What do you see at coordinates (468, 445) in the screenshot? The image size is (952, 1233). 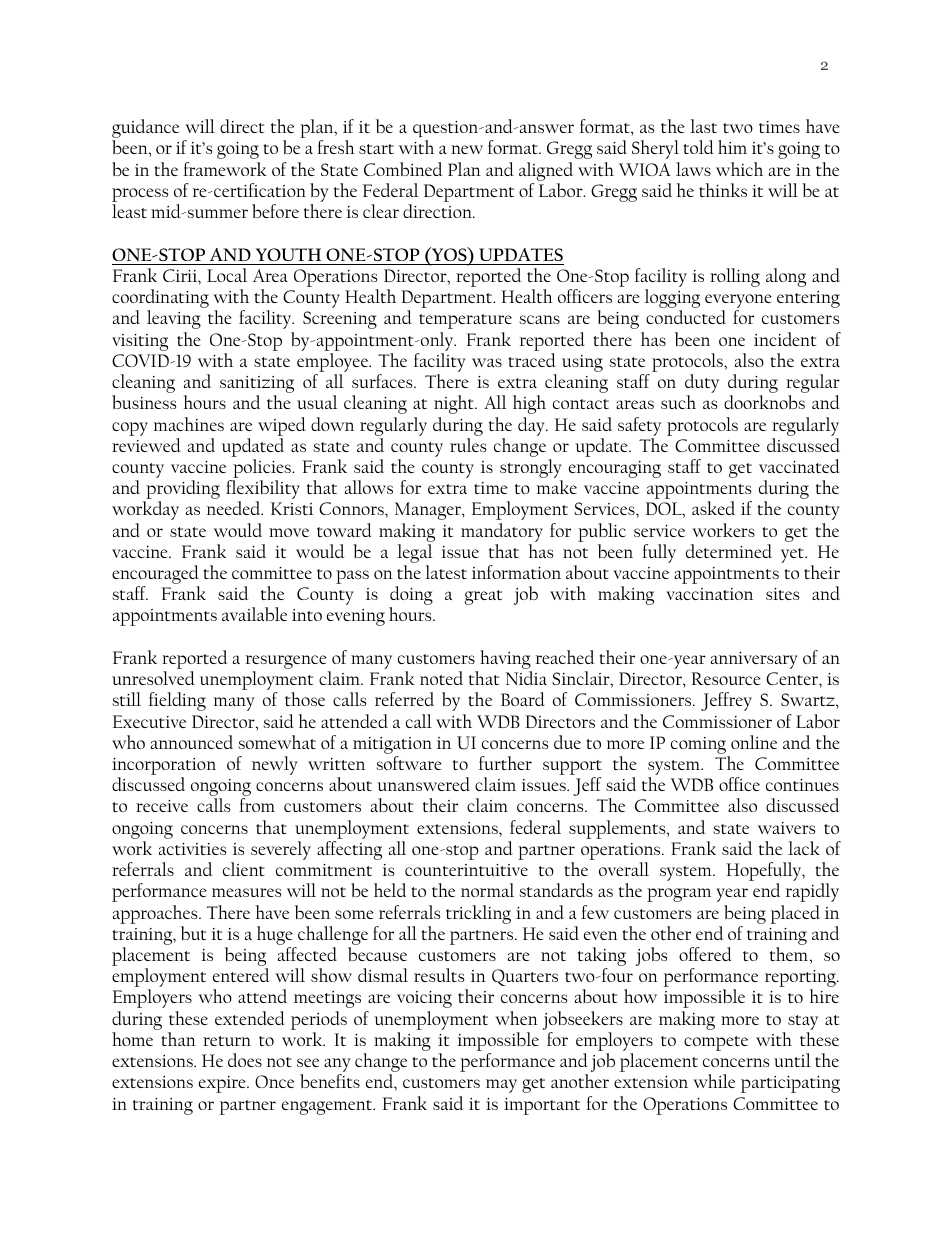 I see `rules` at bounding box center [468, 445].
